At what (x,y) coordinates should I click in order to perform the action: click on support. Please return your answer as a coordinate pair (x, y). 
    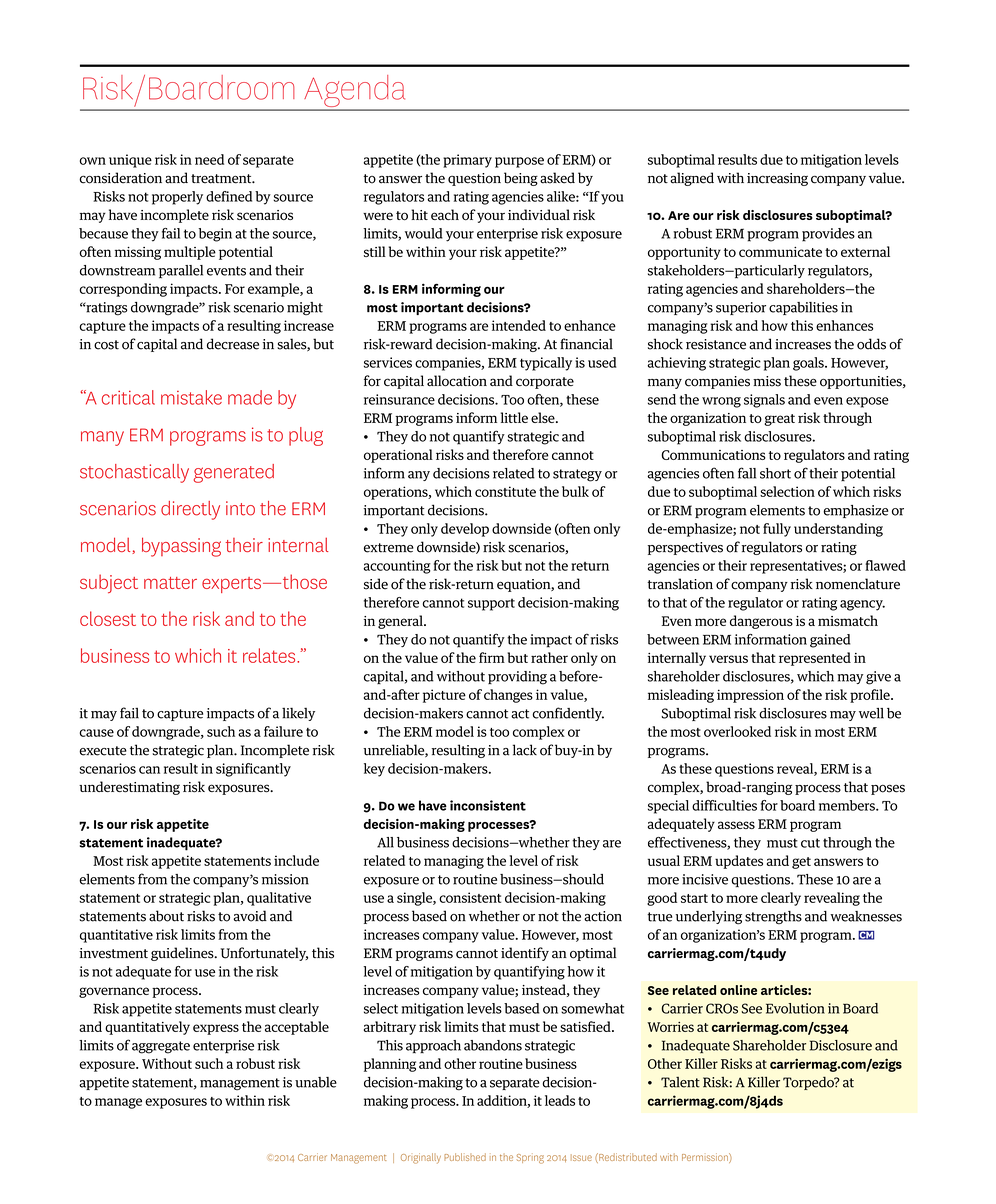
    Looking at the image, I should click on (491, 604).
